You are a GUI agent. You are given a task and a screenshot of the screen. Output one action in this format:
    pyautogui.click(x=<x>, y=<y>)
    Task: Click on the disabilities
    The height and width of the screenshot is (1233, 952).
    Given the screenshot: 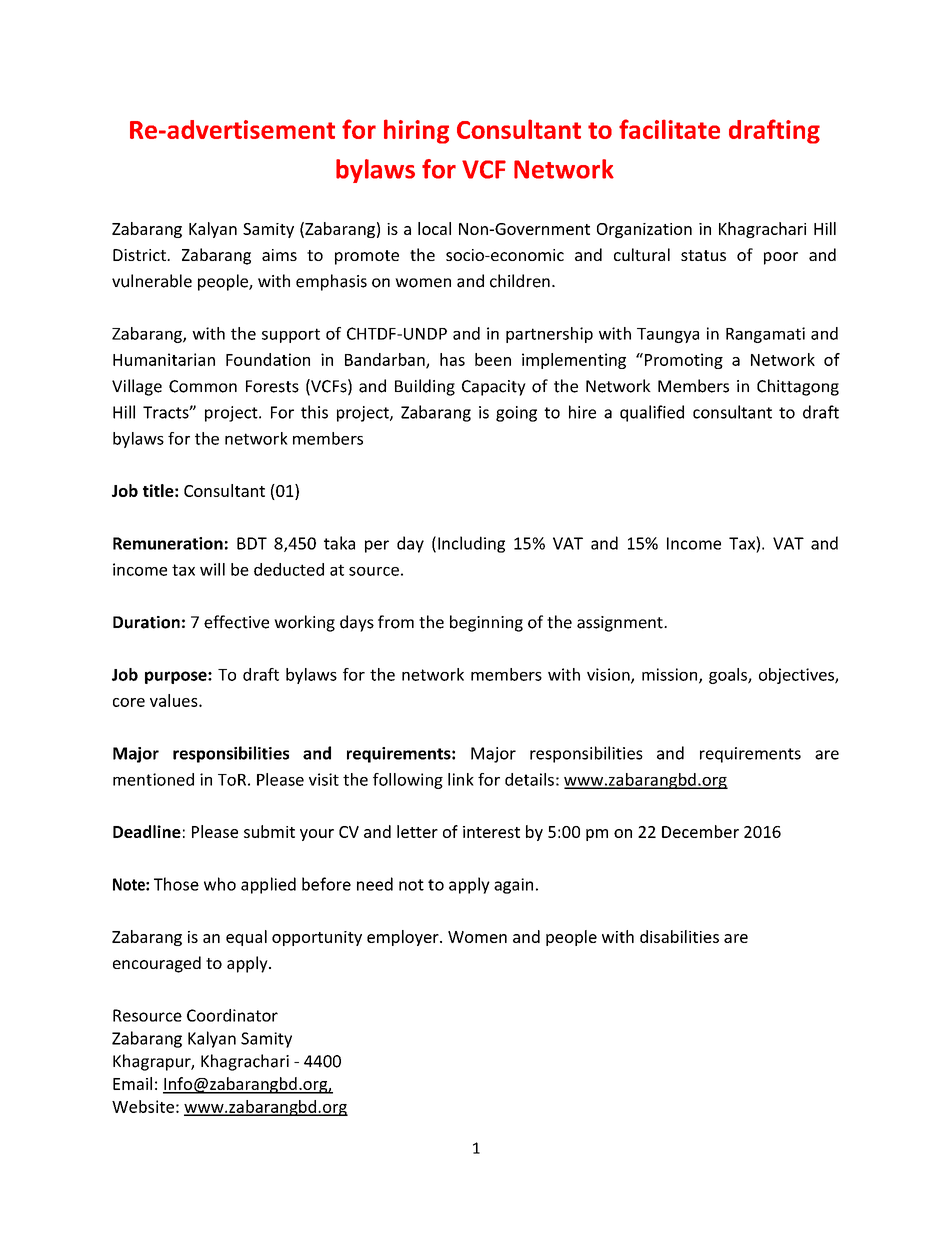 What is the action you would take?
    pyautogui.click(x=679, y=936)
